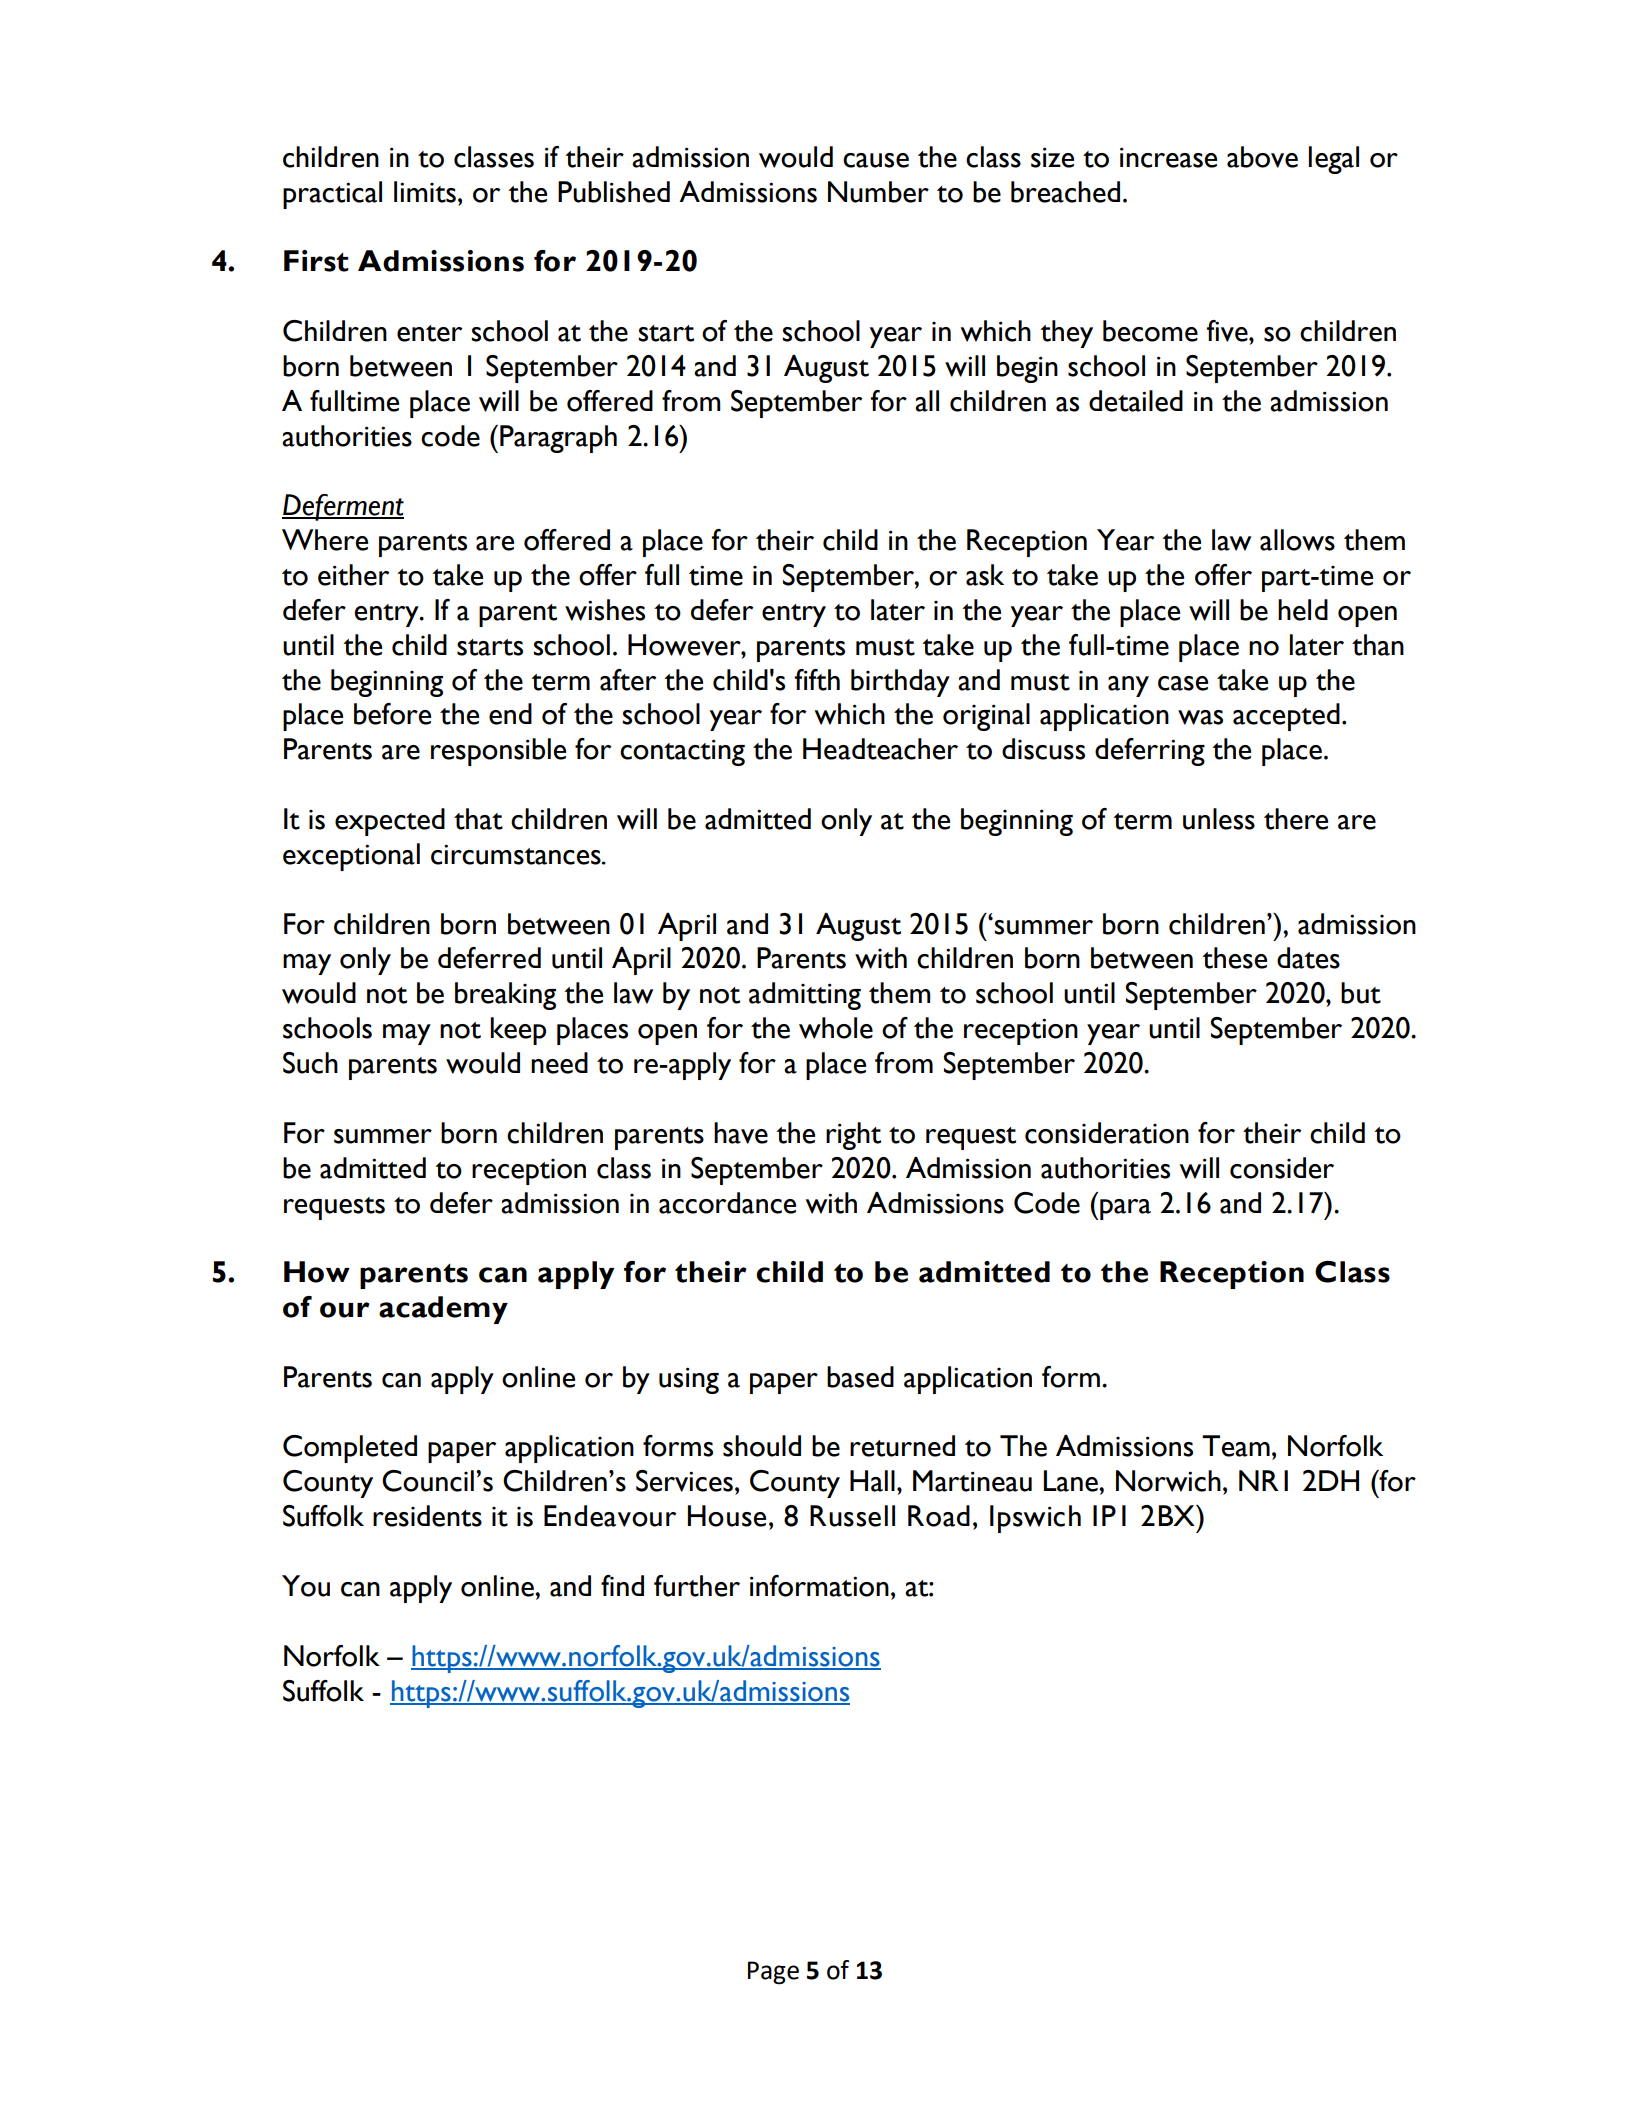 The image size is (1631, 2111). I want to click on fifth, so click(817, 680).
